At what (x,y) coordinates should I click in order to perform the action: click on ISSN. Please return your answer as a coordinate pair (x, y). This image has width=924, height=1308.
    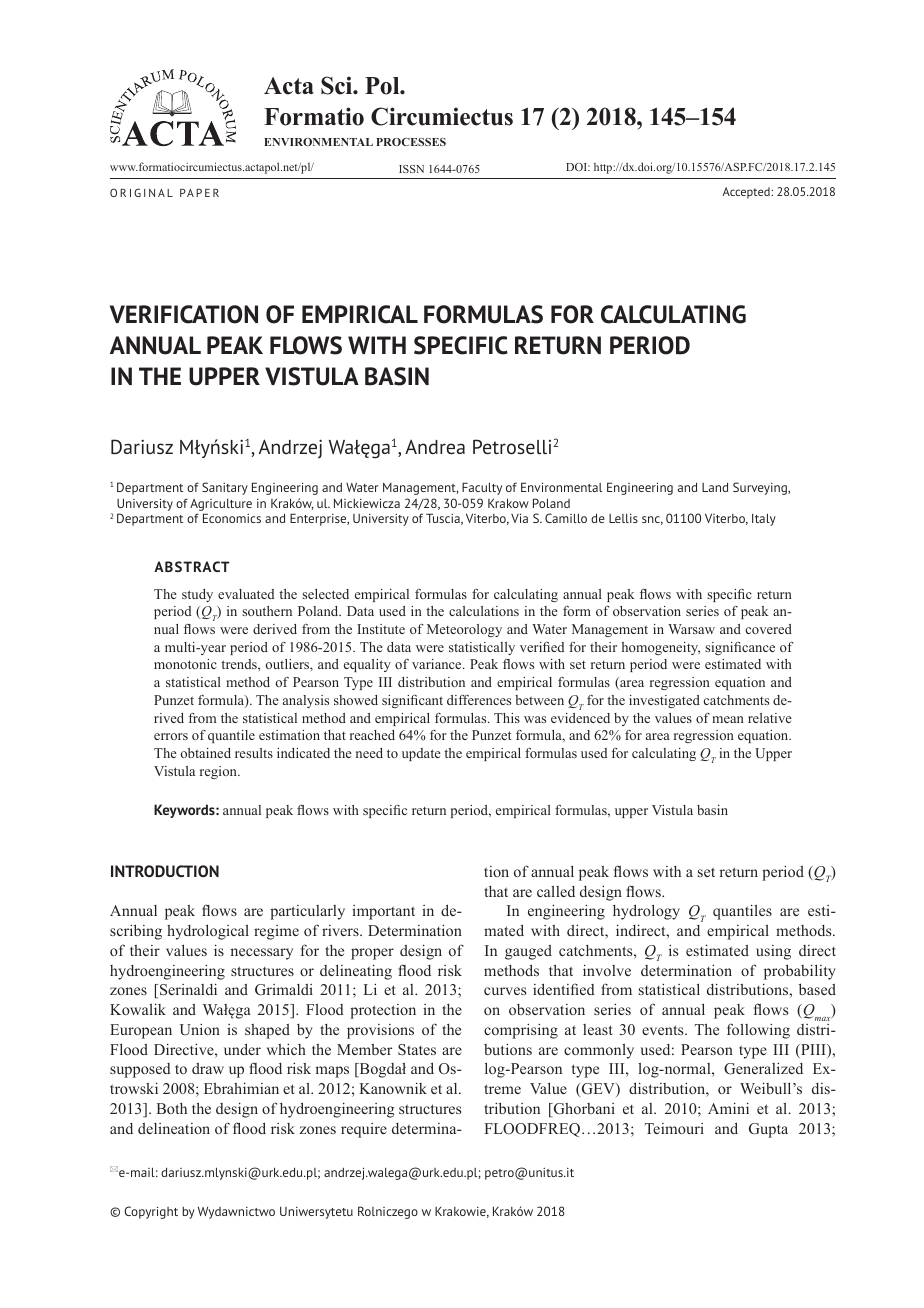
    Looking at the image, I should click on (411, 169).
